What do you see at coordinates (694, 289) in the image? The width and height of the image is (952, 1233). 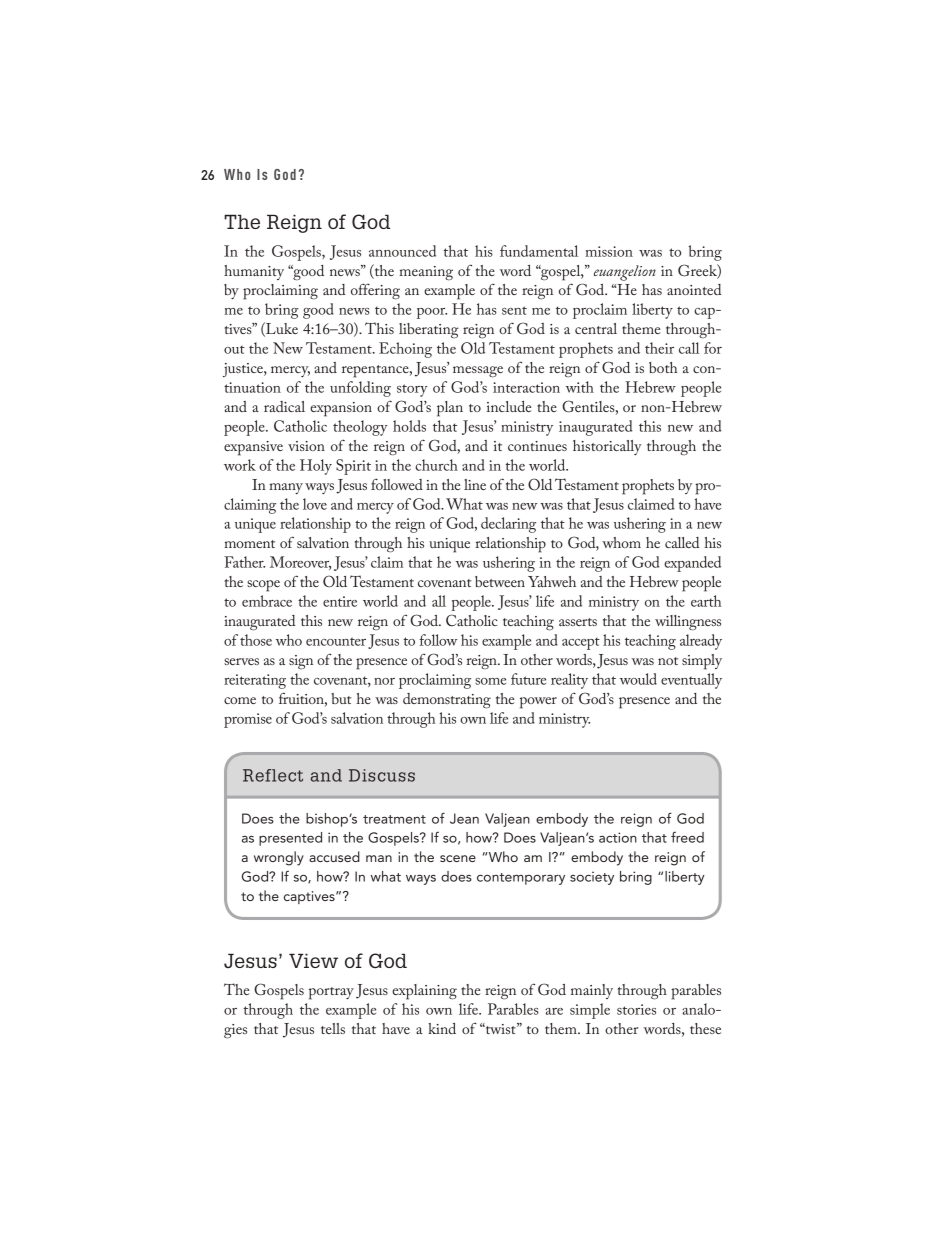 I see `anointed` at bounding box center [694, 289].
